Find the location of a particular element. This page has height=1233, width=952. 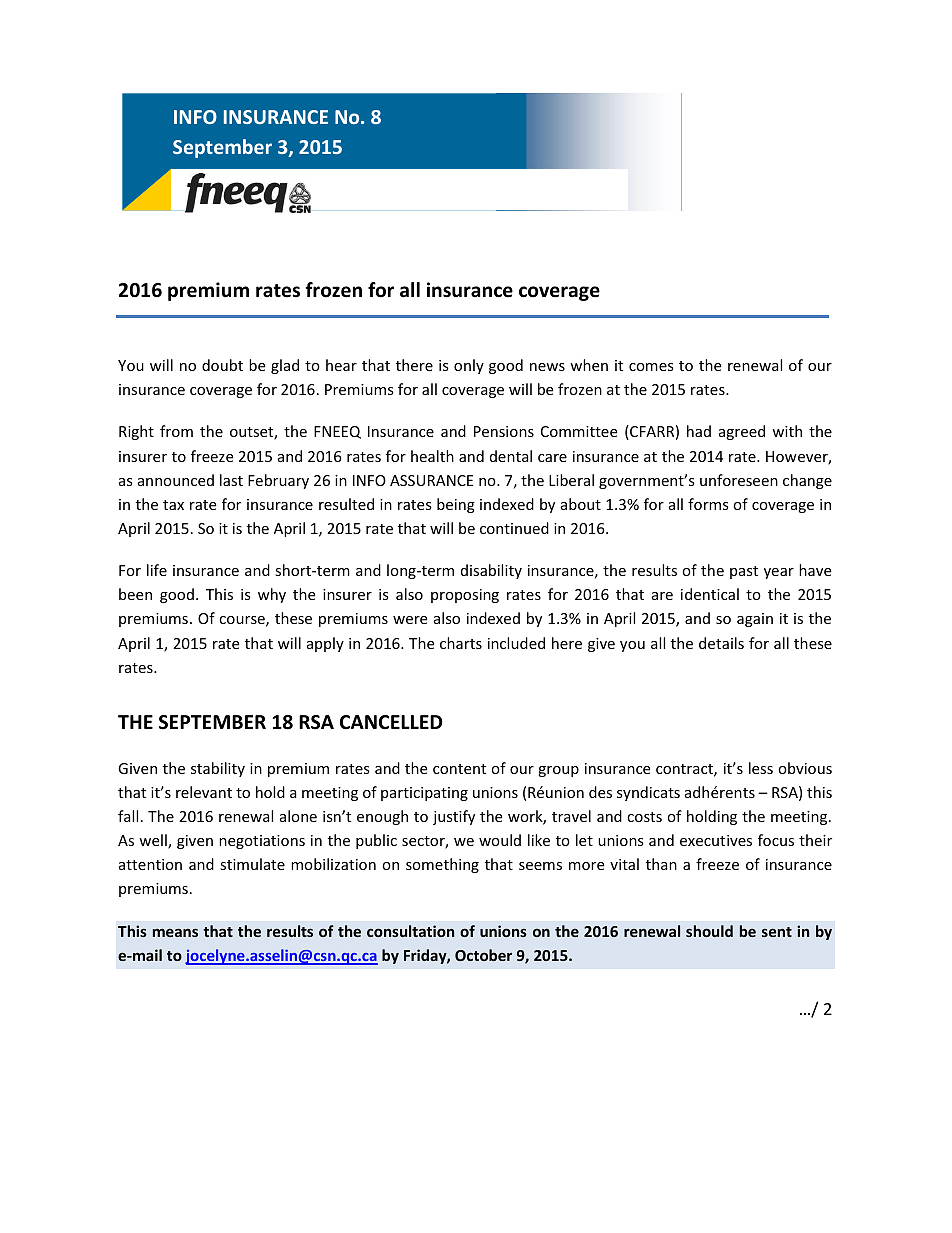

comes is located at coordinates (651, 367).
